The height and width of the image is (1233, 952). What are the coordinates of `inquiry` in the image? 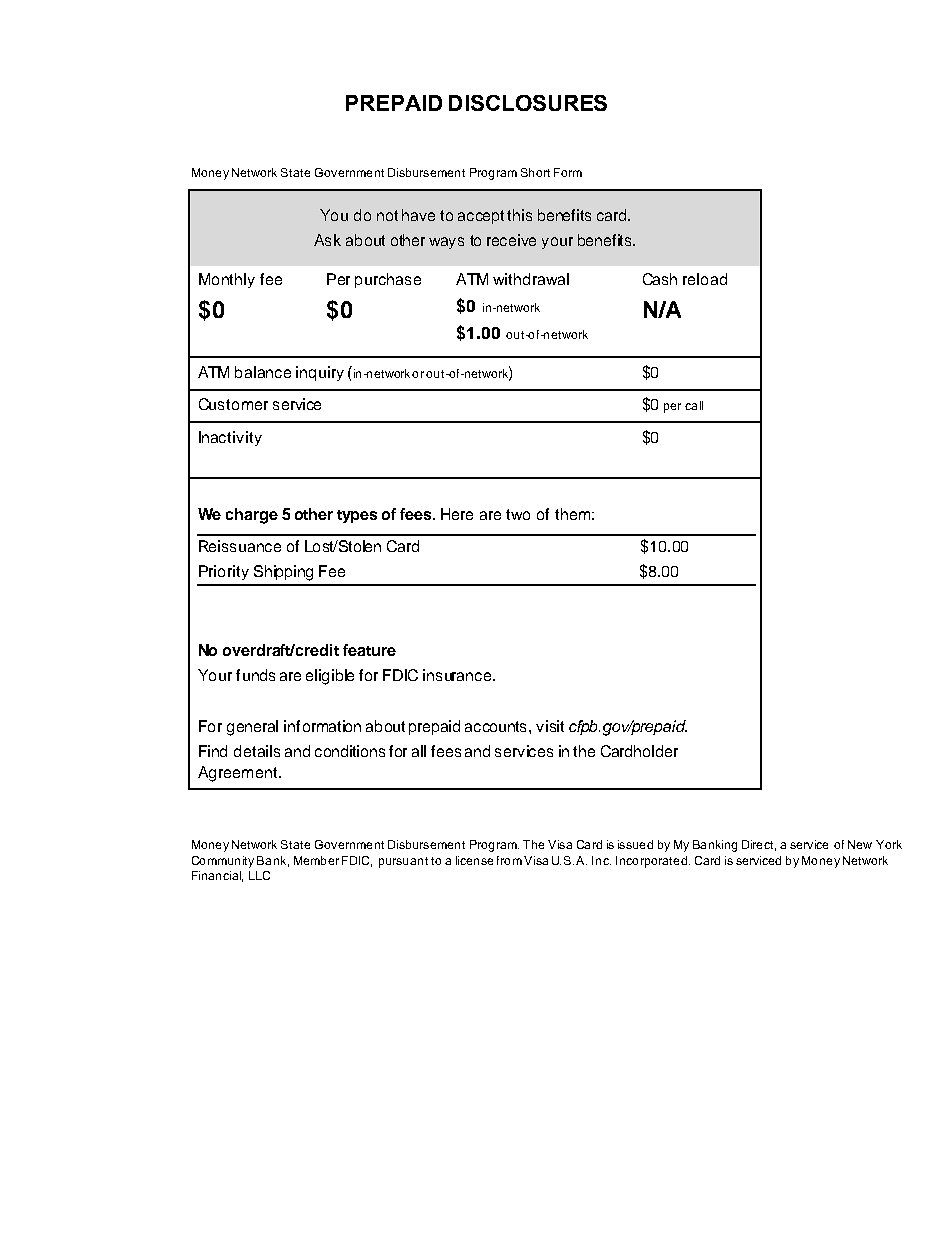 It's located at (320, 373).
